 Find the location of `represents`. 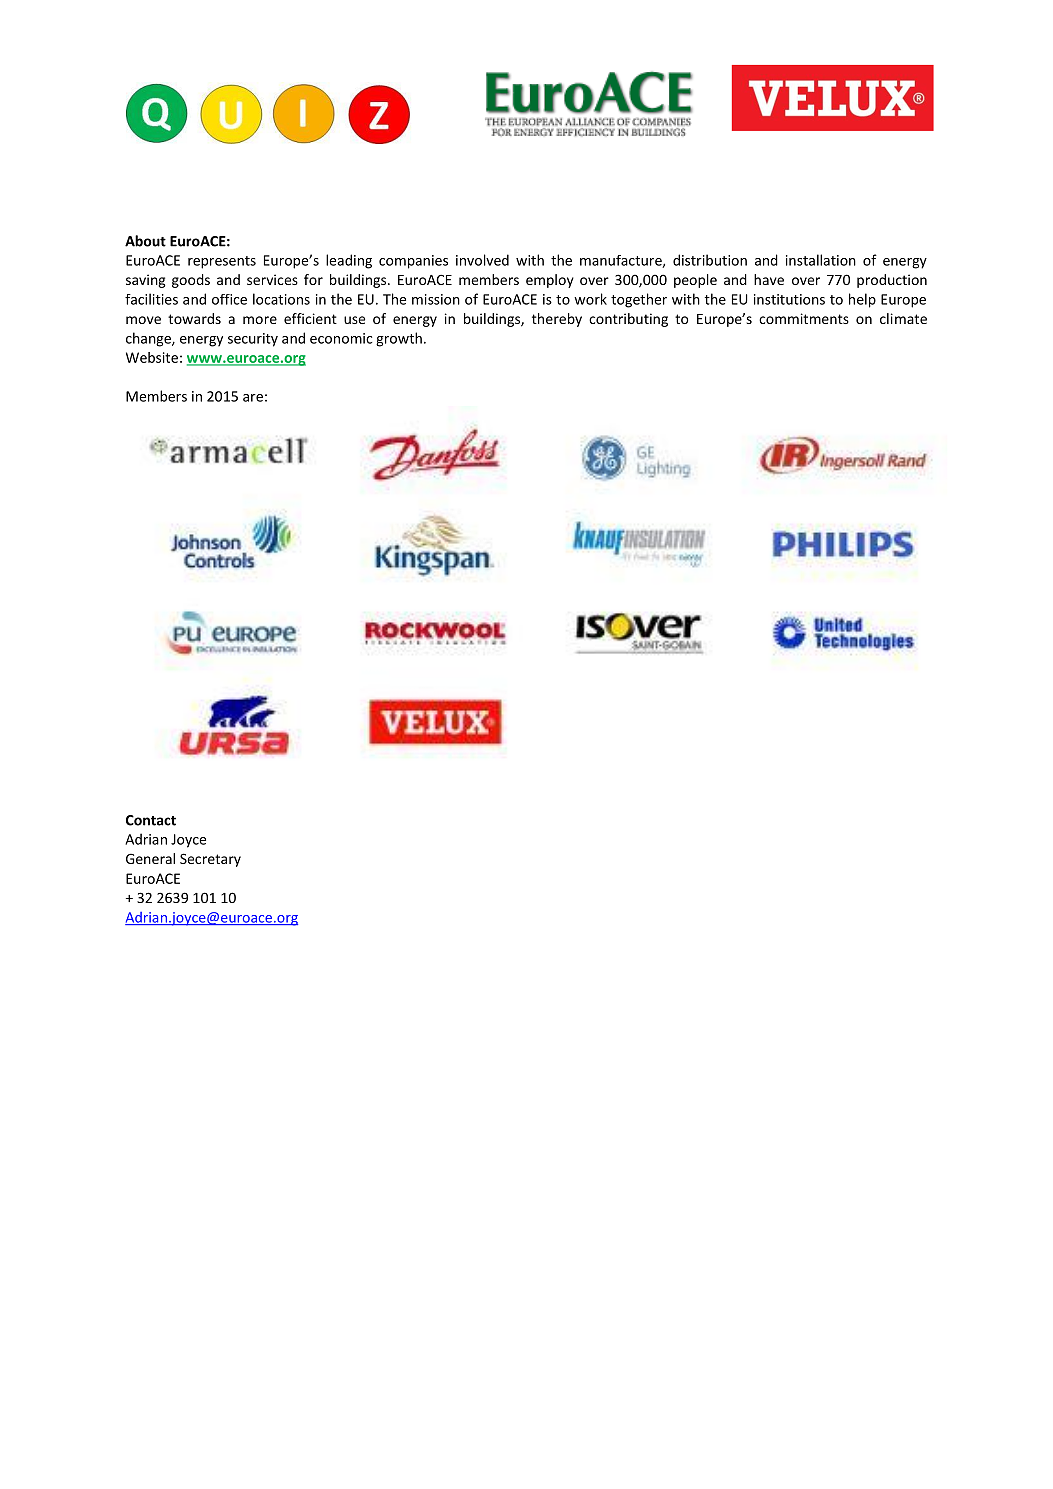

represents is located at coordinates (222, 262).
